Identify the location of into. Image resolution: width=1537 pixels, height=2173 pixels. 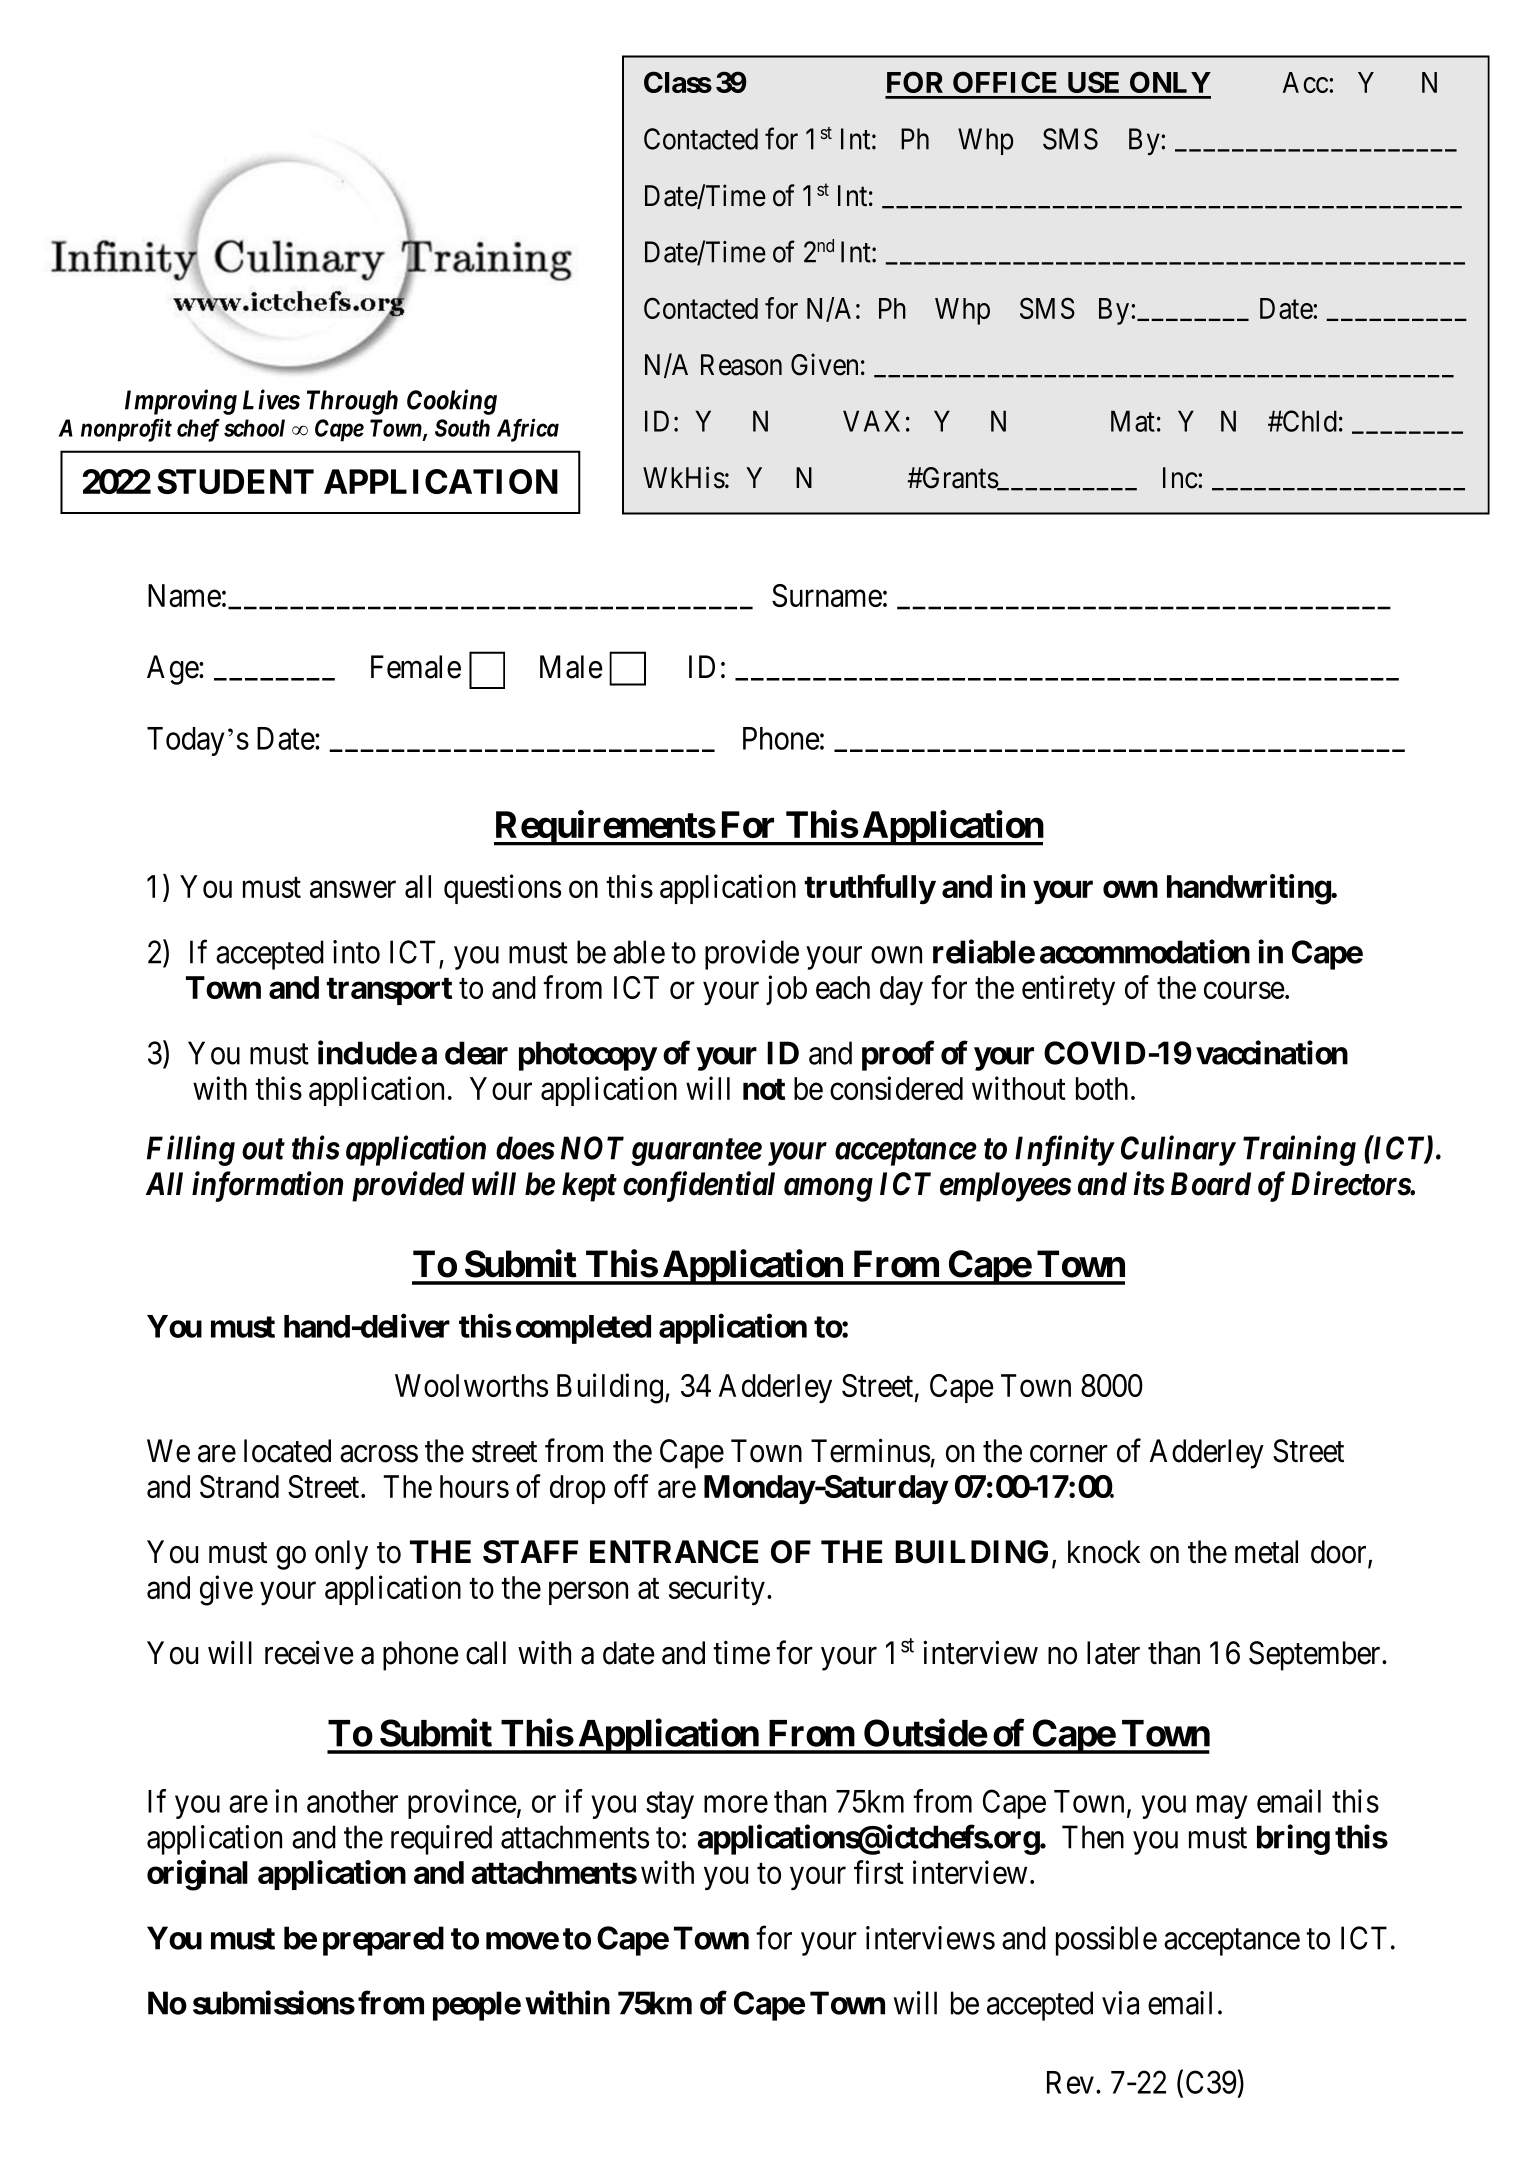
(356, 952).
